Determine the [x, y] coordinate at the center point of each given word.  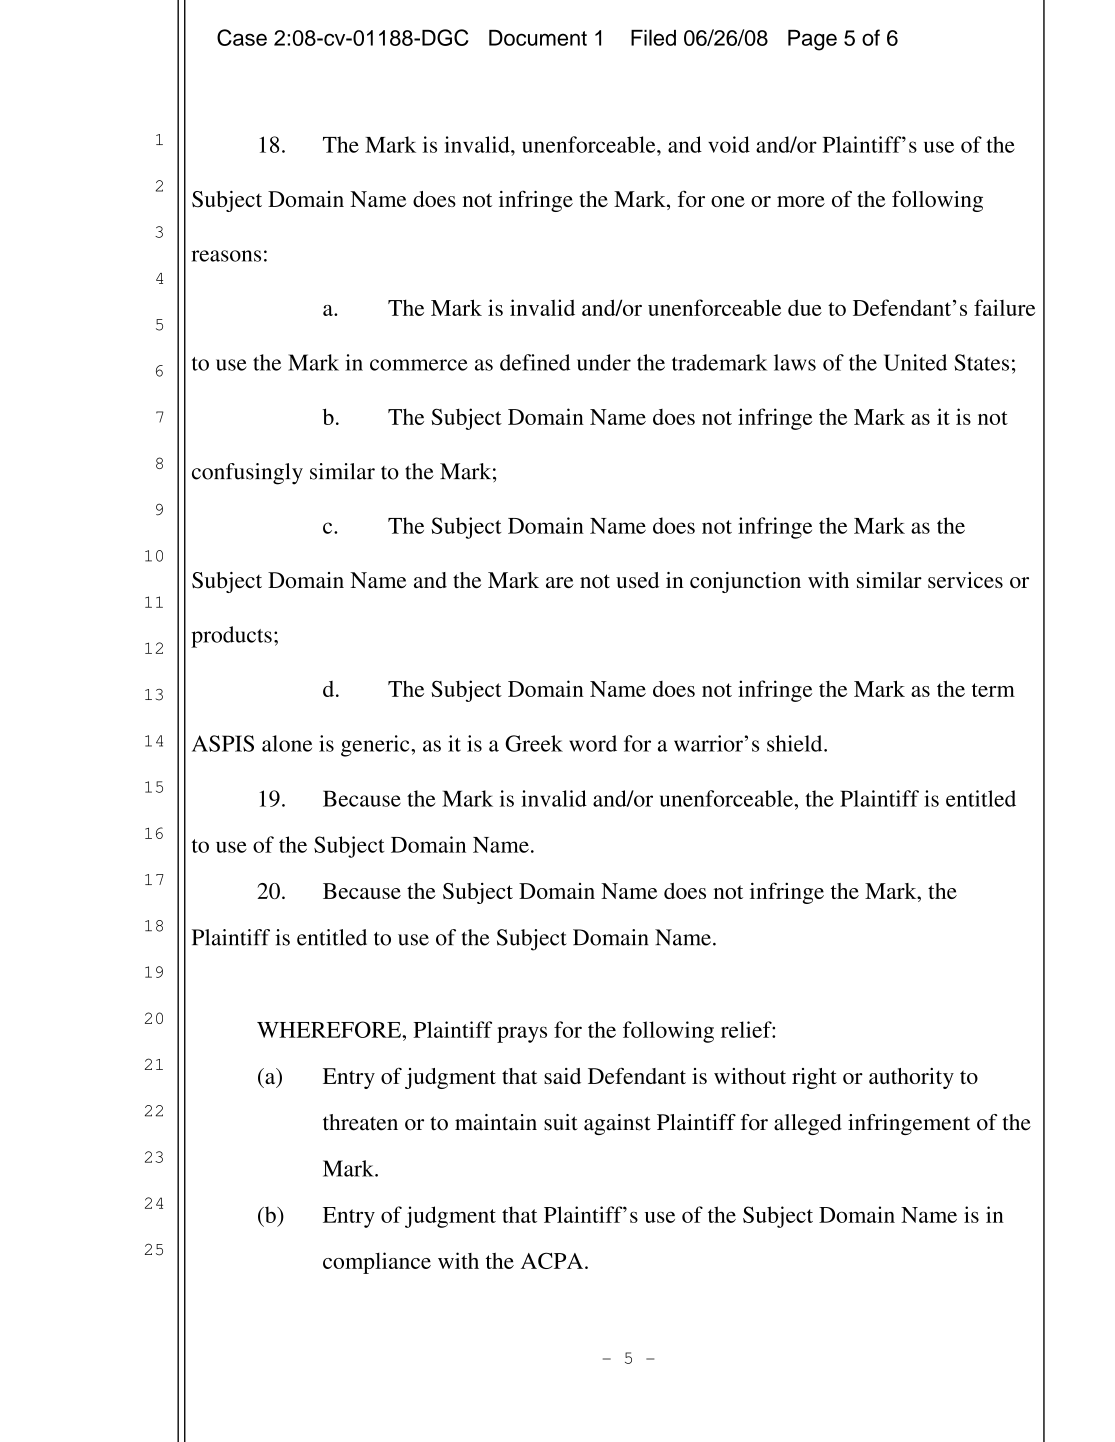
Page [812, 40]
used [637, 580]
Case [242, 37]
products [231, 637]
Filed [653, 37]
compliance [377, 1263]
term [993, 690]
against [617, 1124]
